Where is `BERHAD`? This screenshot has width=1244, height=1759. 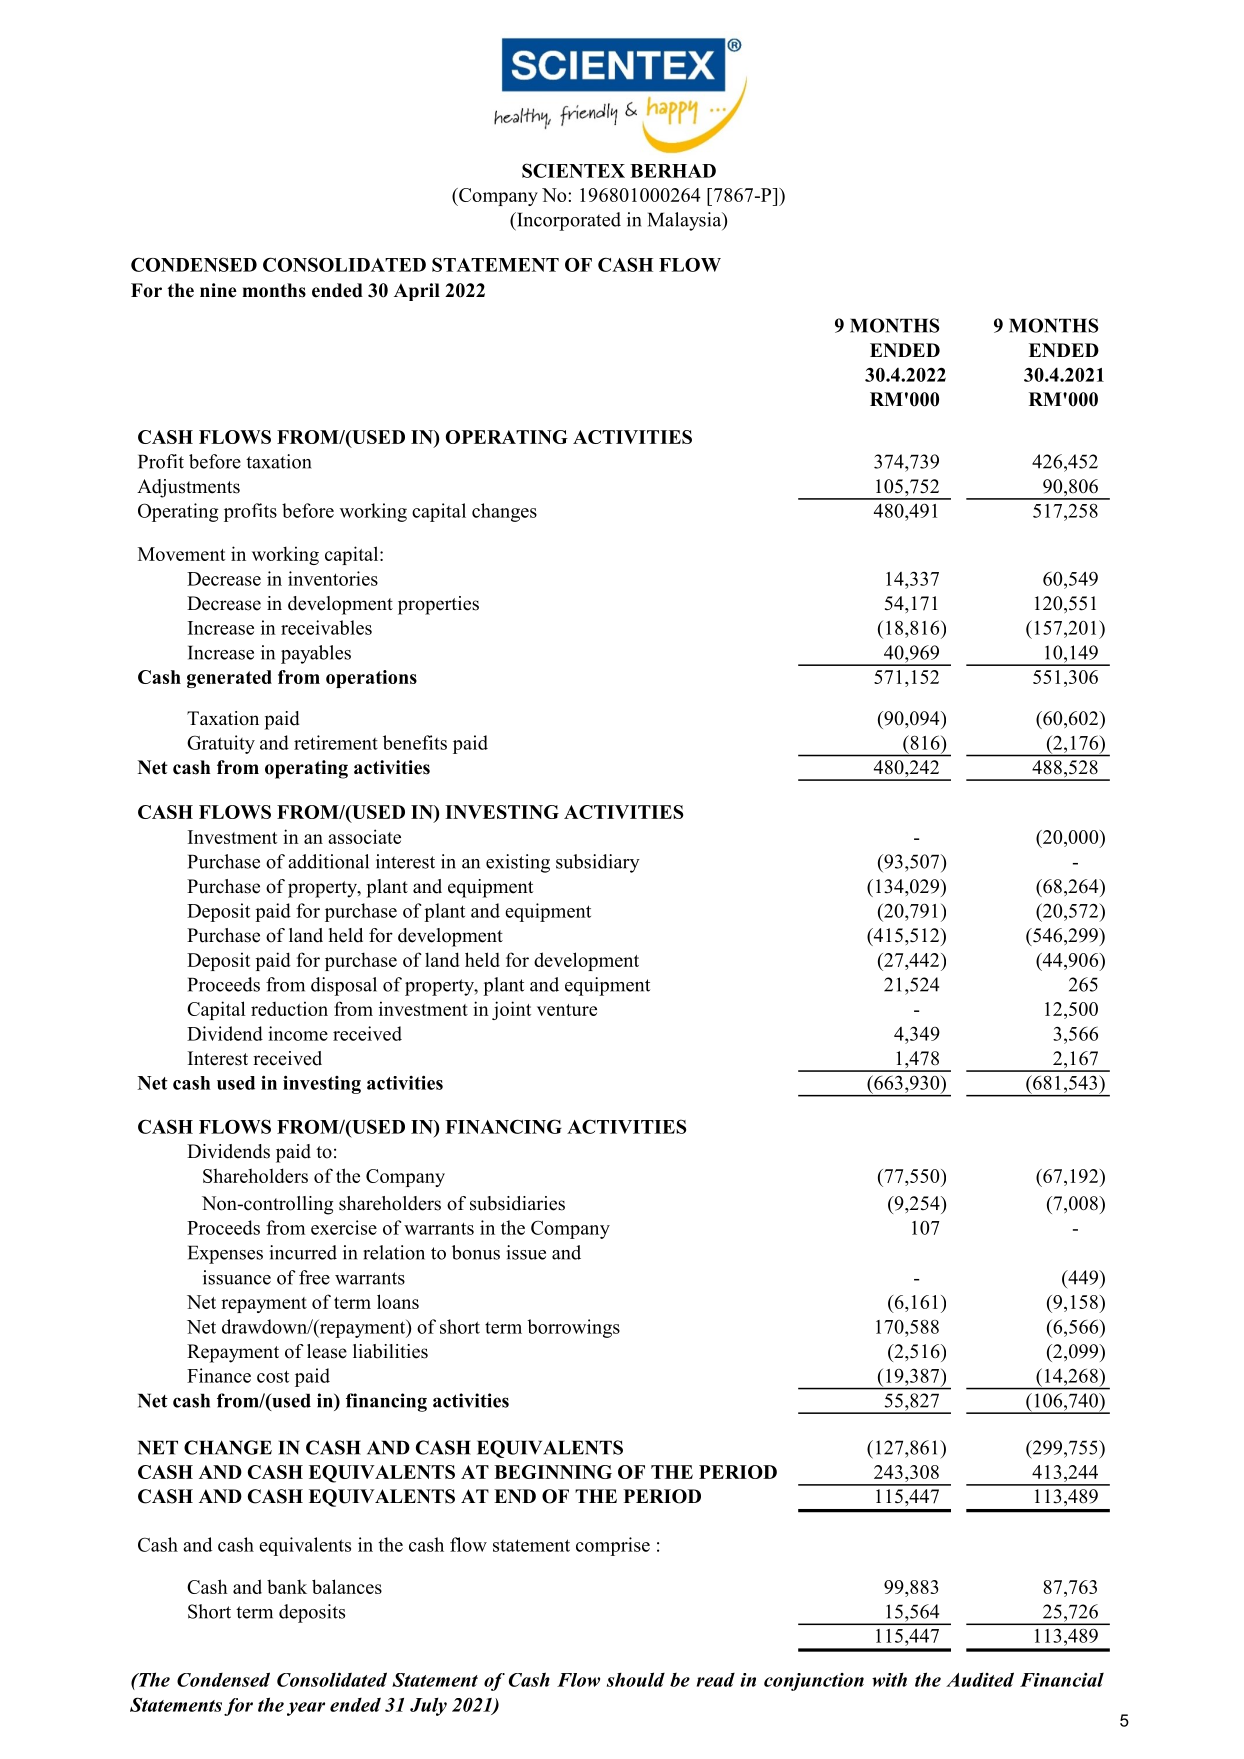 BERHAD is located at coordinates (673, 171).
